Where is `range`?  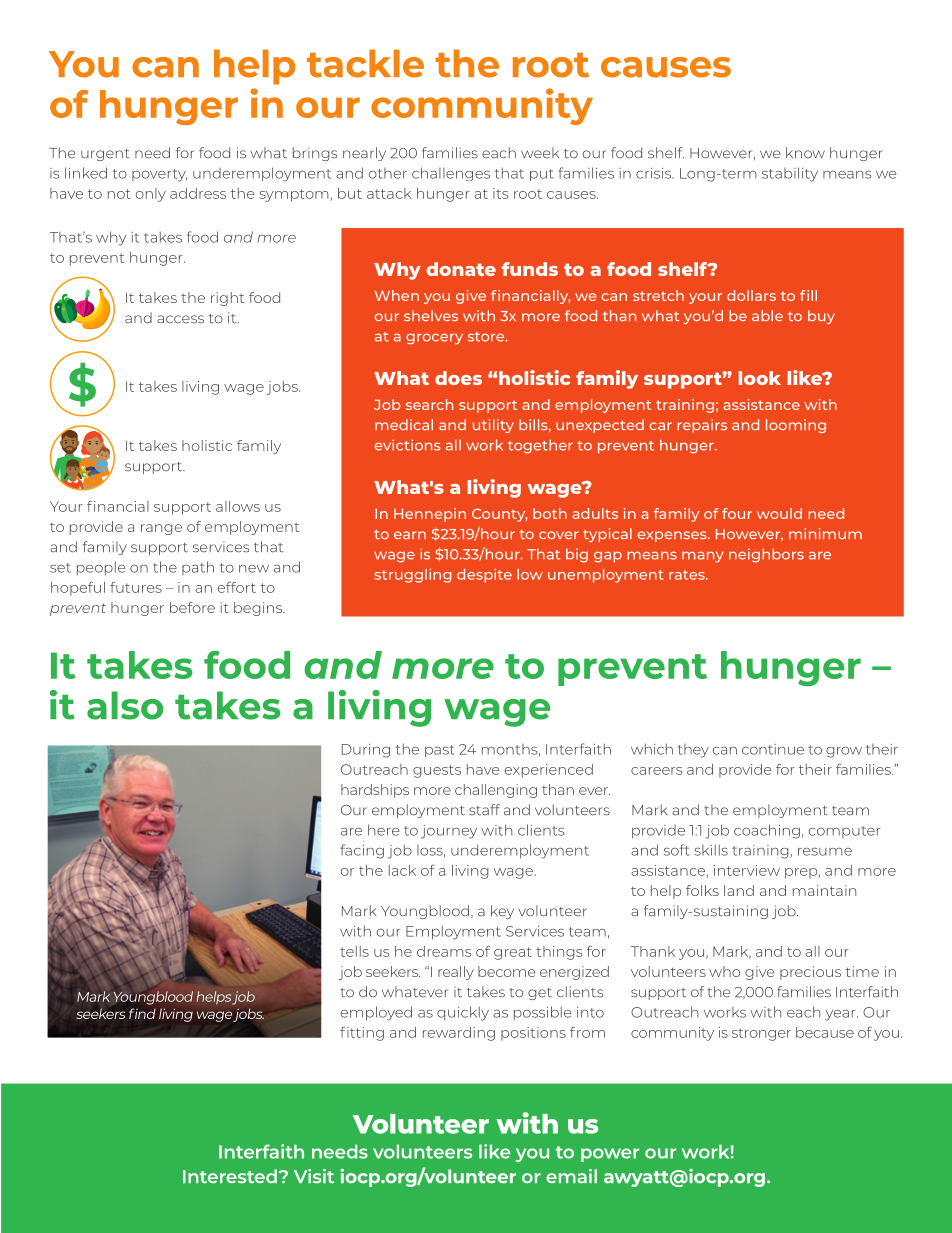
range is located at coordinates (161, 529).
